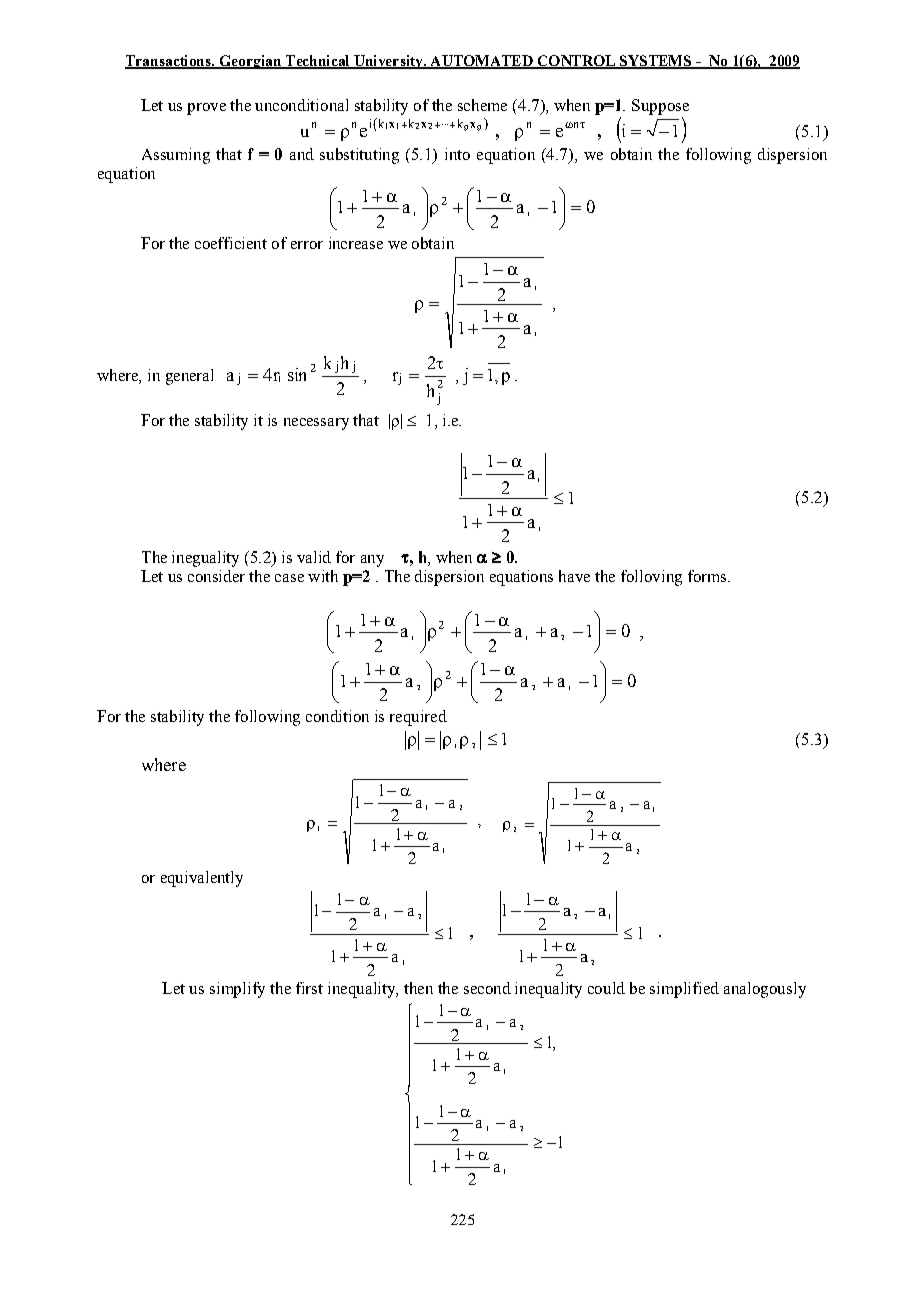 The image size is (924, 1307). I want to click on have, so click(574, 576).
